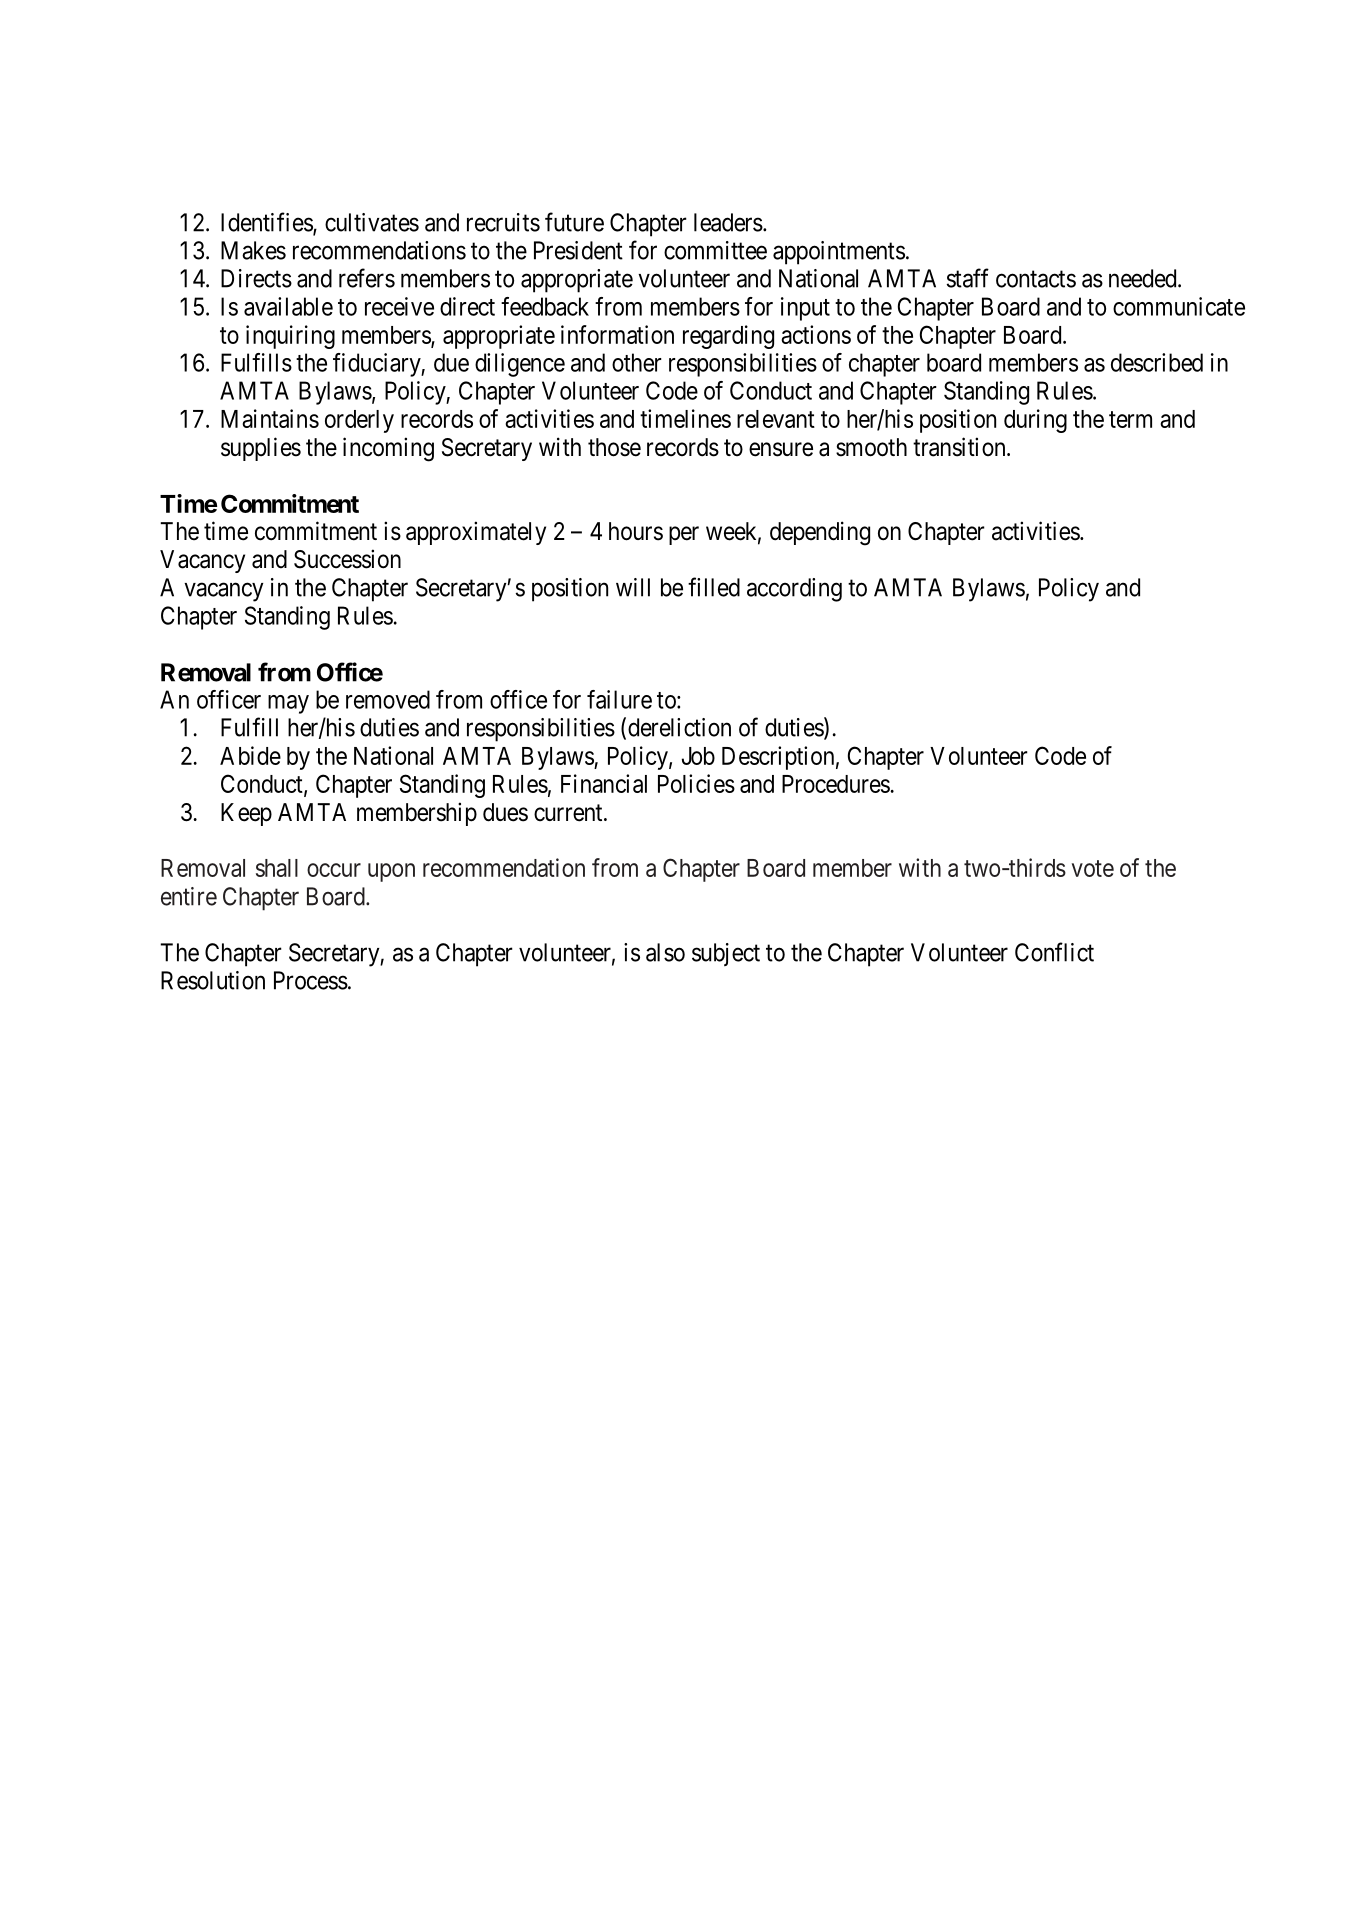 This page has width=1357, height=1920. Describe the element at coordinates (960, 447) in the page. I see `transition` at that location.
